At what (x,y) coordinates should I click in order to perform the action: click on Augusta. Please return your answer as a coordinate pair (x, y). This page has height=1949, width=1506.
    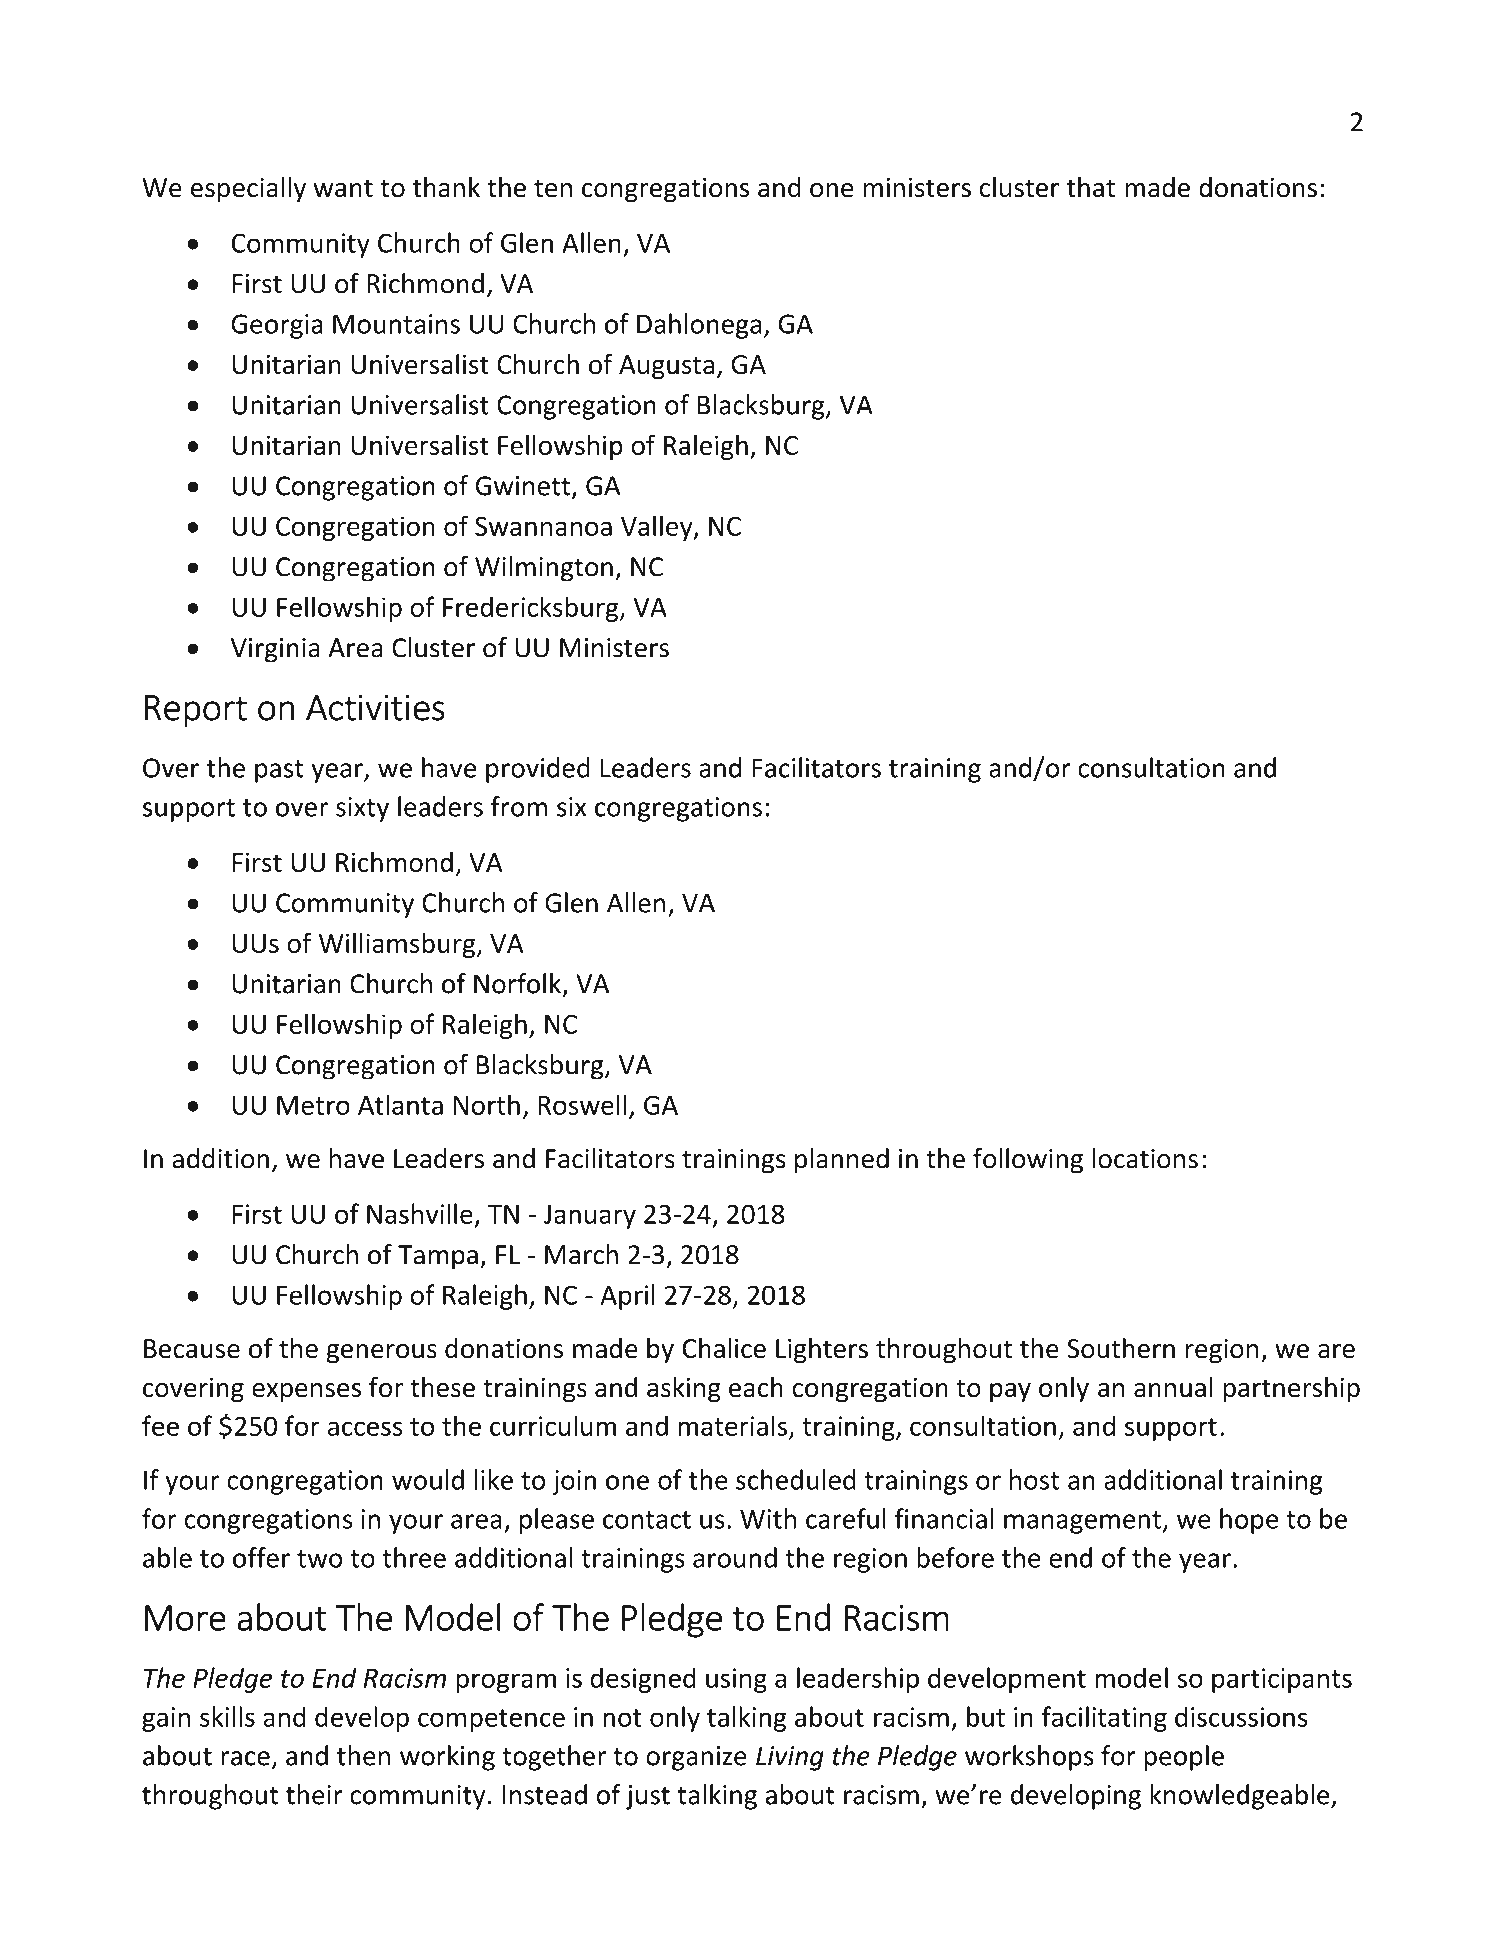
    Looking at the image, I should click on (666, 367).
